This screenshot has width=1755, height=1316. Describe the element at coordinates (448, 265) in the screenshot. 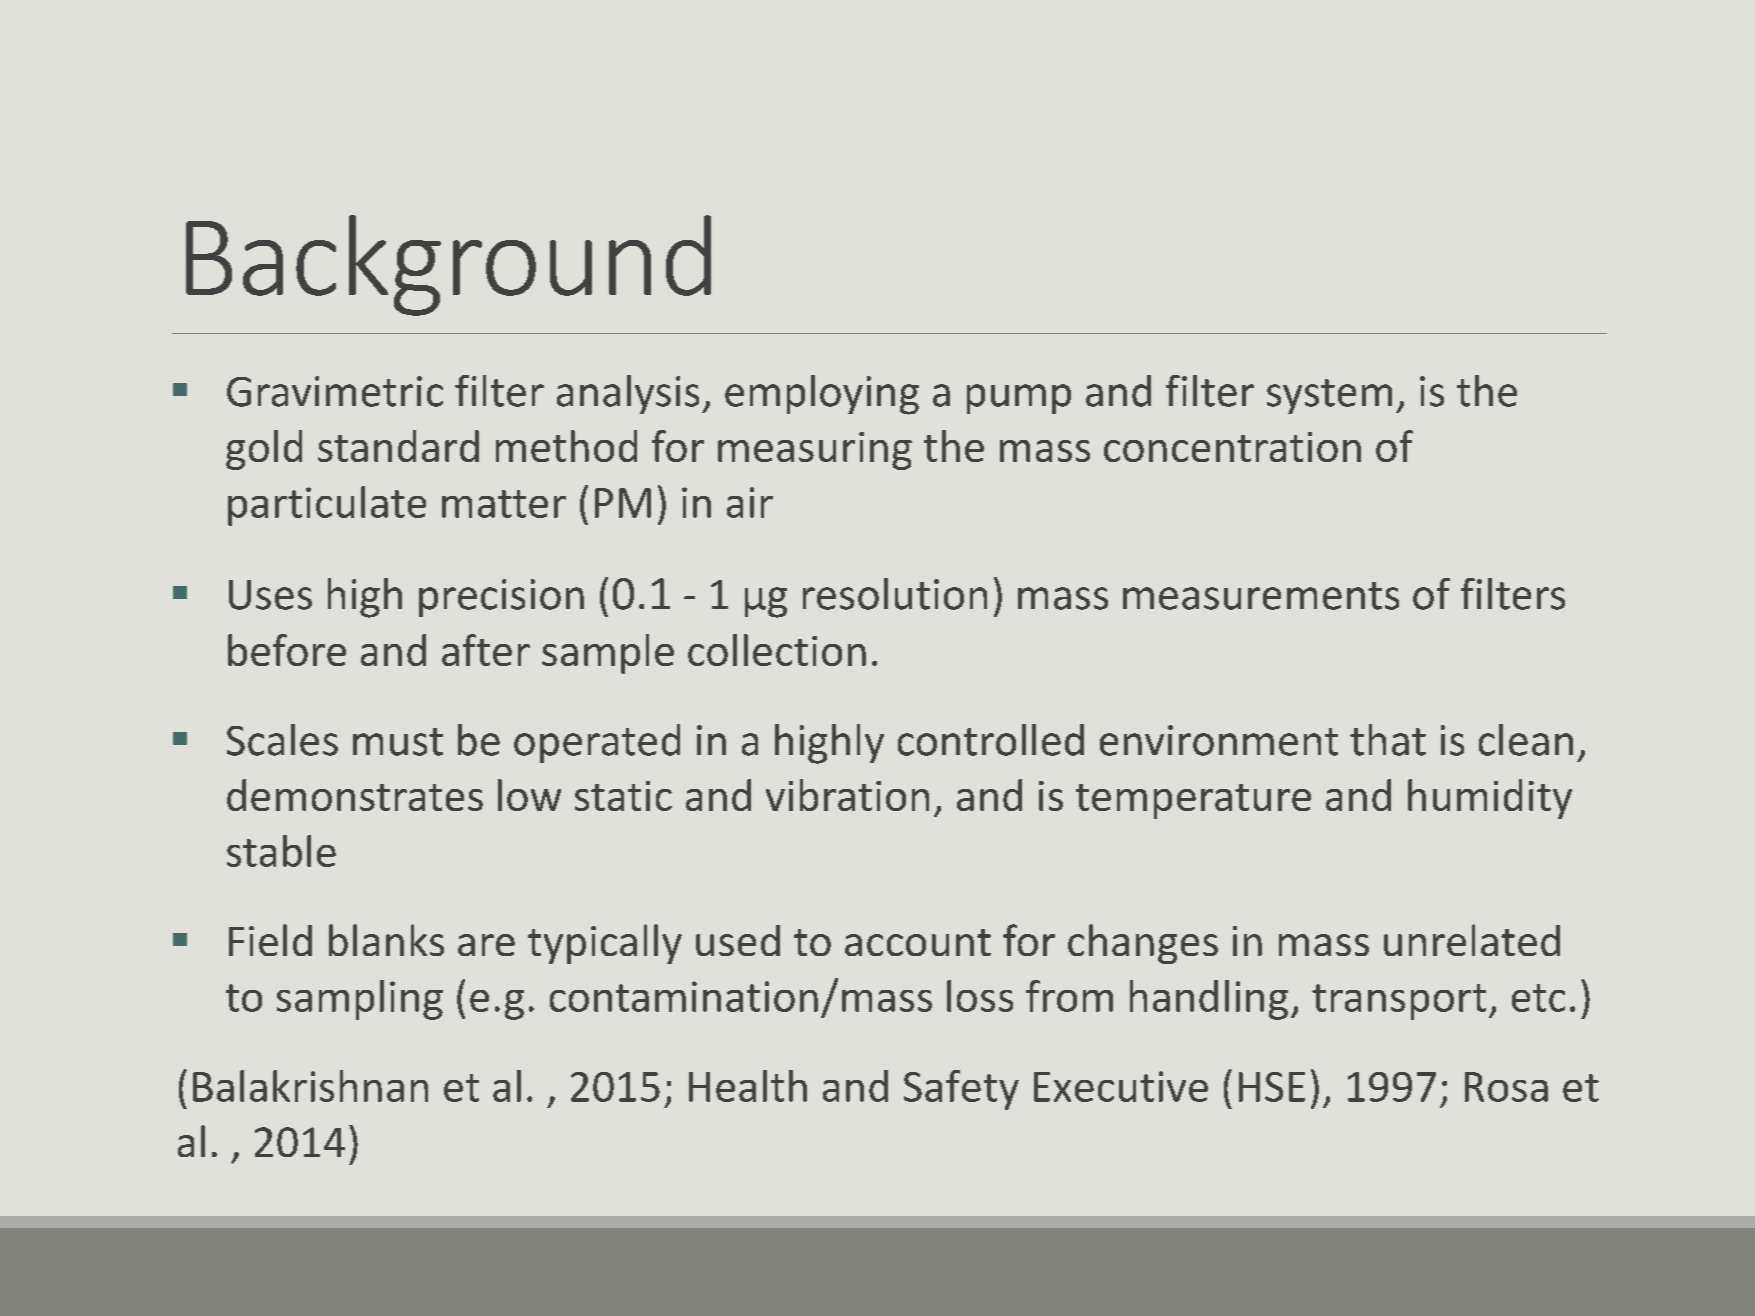

I see `Background` at that location.
